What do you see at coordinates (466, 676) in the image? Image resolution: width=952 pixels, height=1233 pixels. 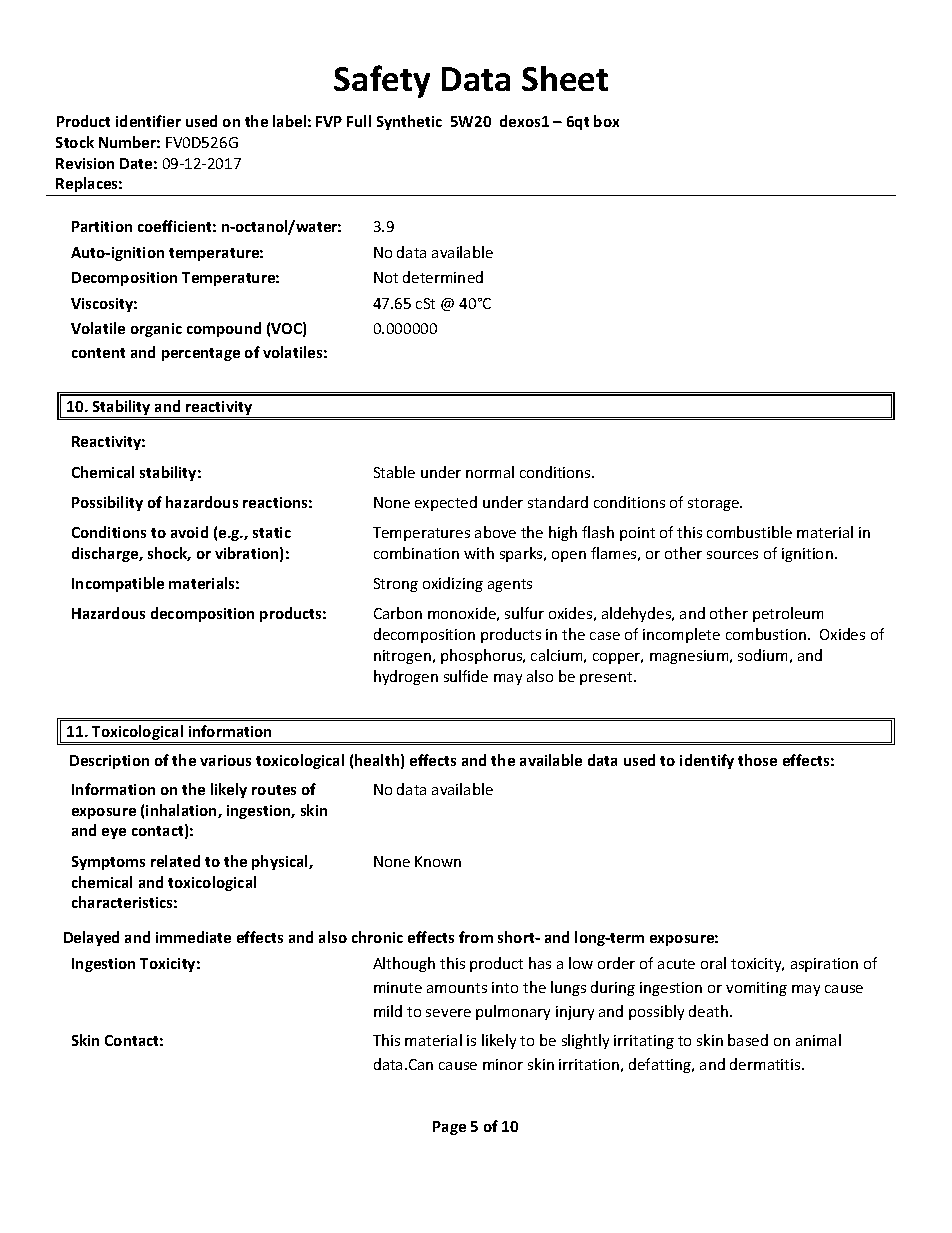 I see `sulfide` at bounding box center [466, 676].
